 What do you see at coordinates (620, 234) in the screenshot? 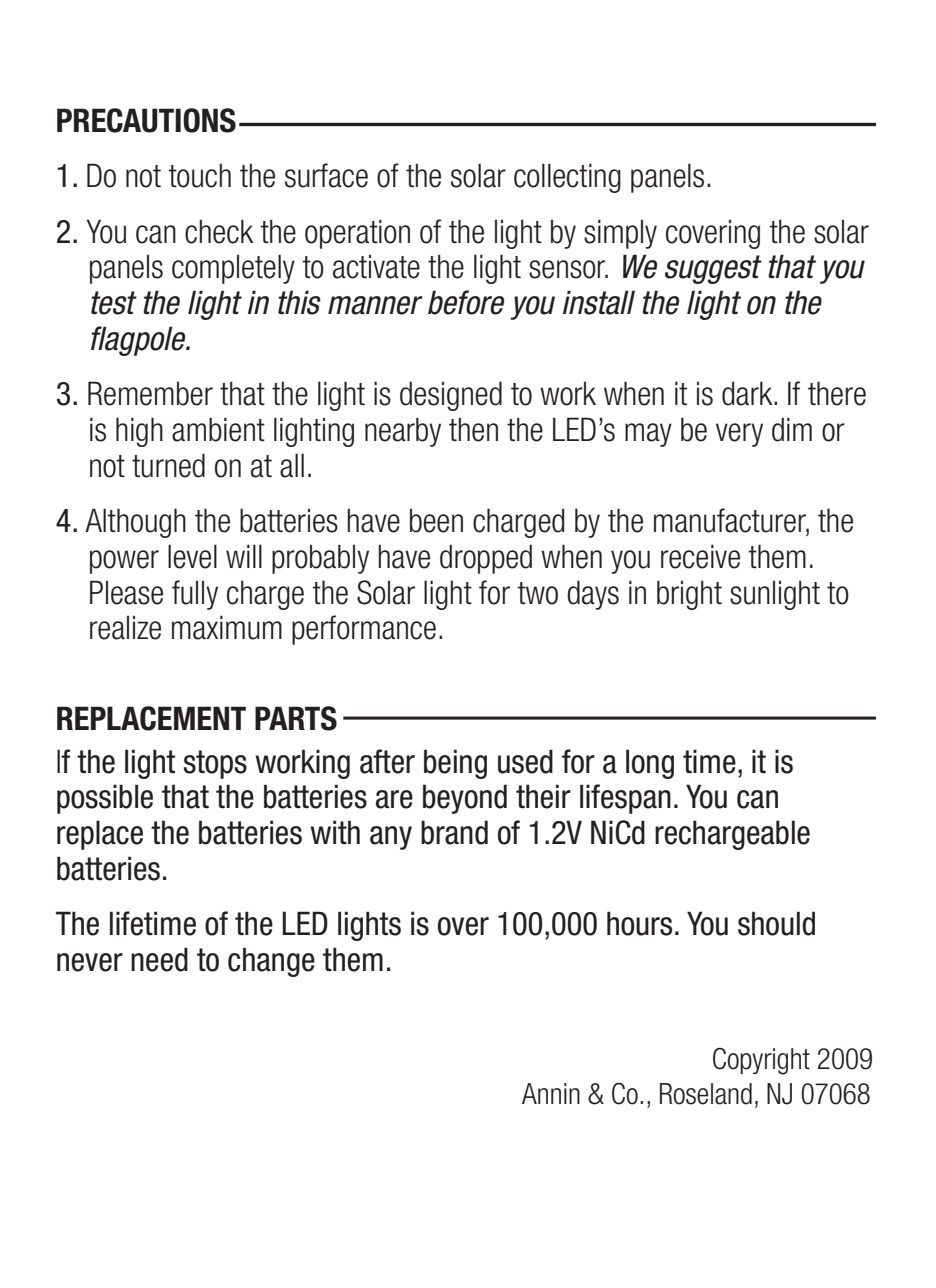
I see `simply` at bounding box center [620, 234].
